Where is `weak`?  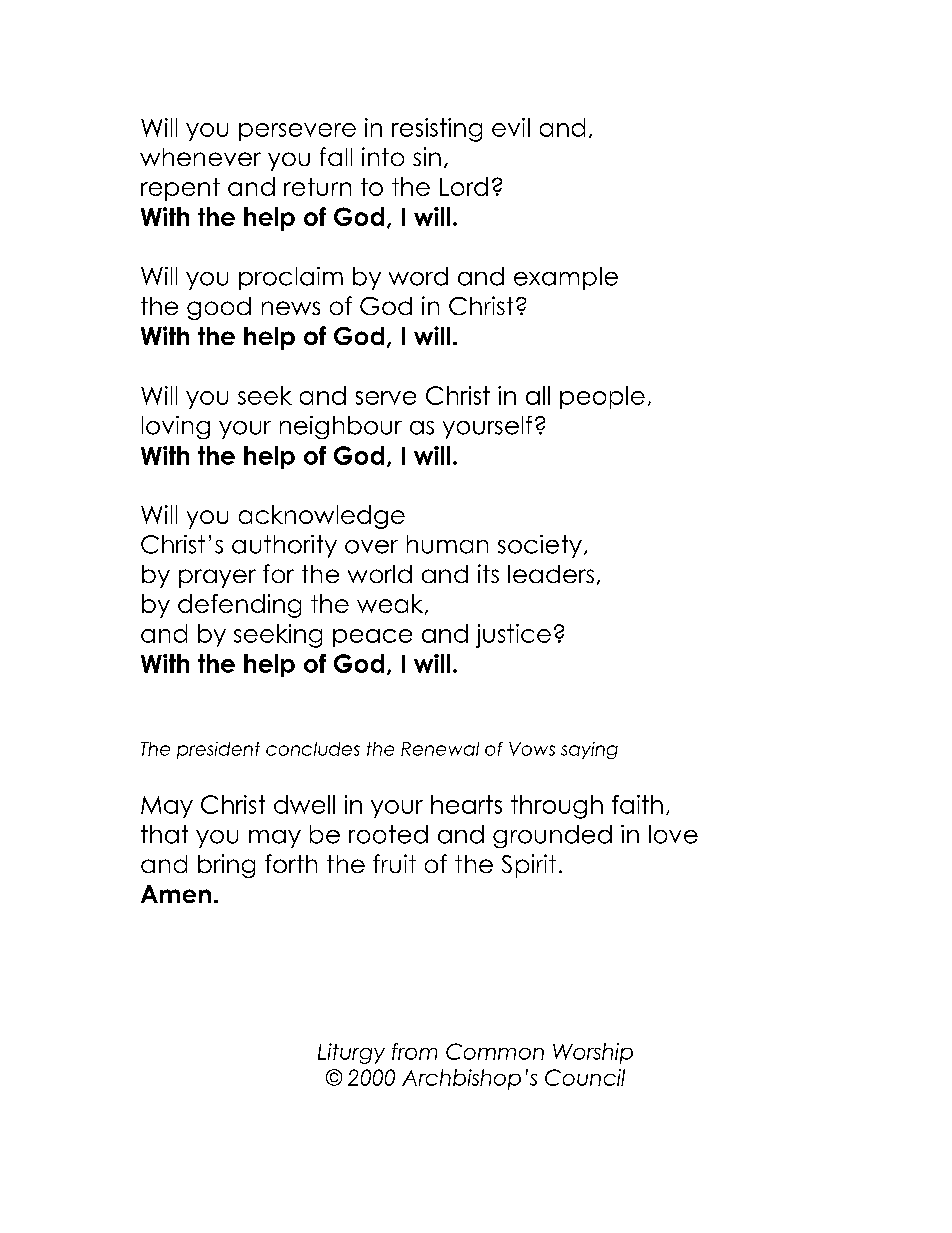 weak is located at coordinates (391, 604).
